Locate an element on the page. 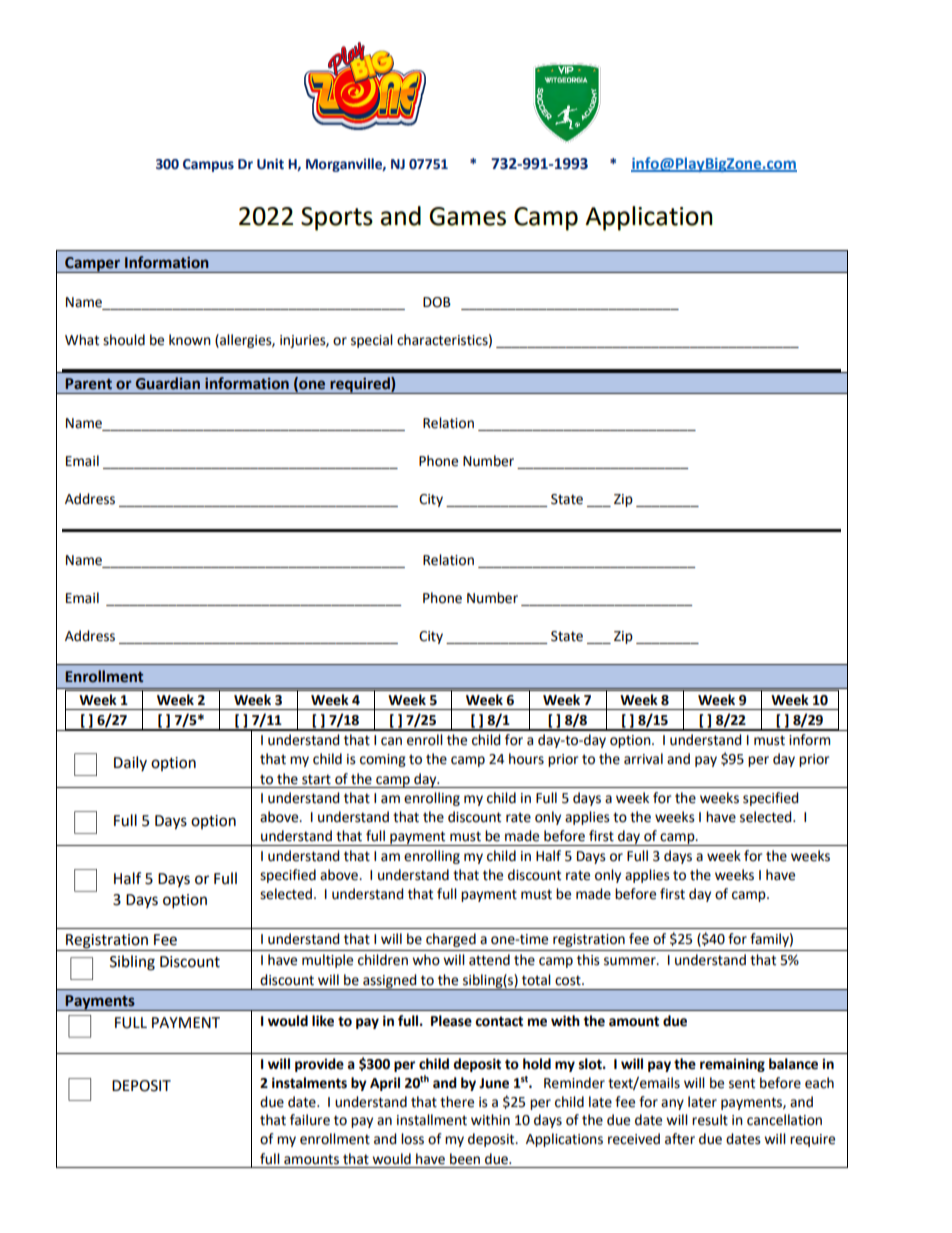 Image resolution: width=952 pixels, height=1233 pixels. installment is located at coordinates (432, 1120).
